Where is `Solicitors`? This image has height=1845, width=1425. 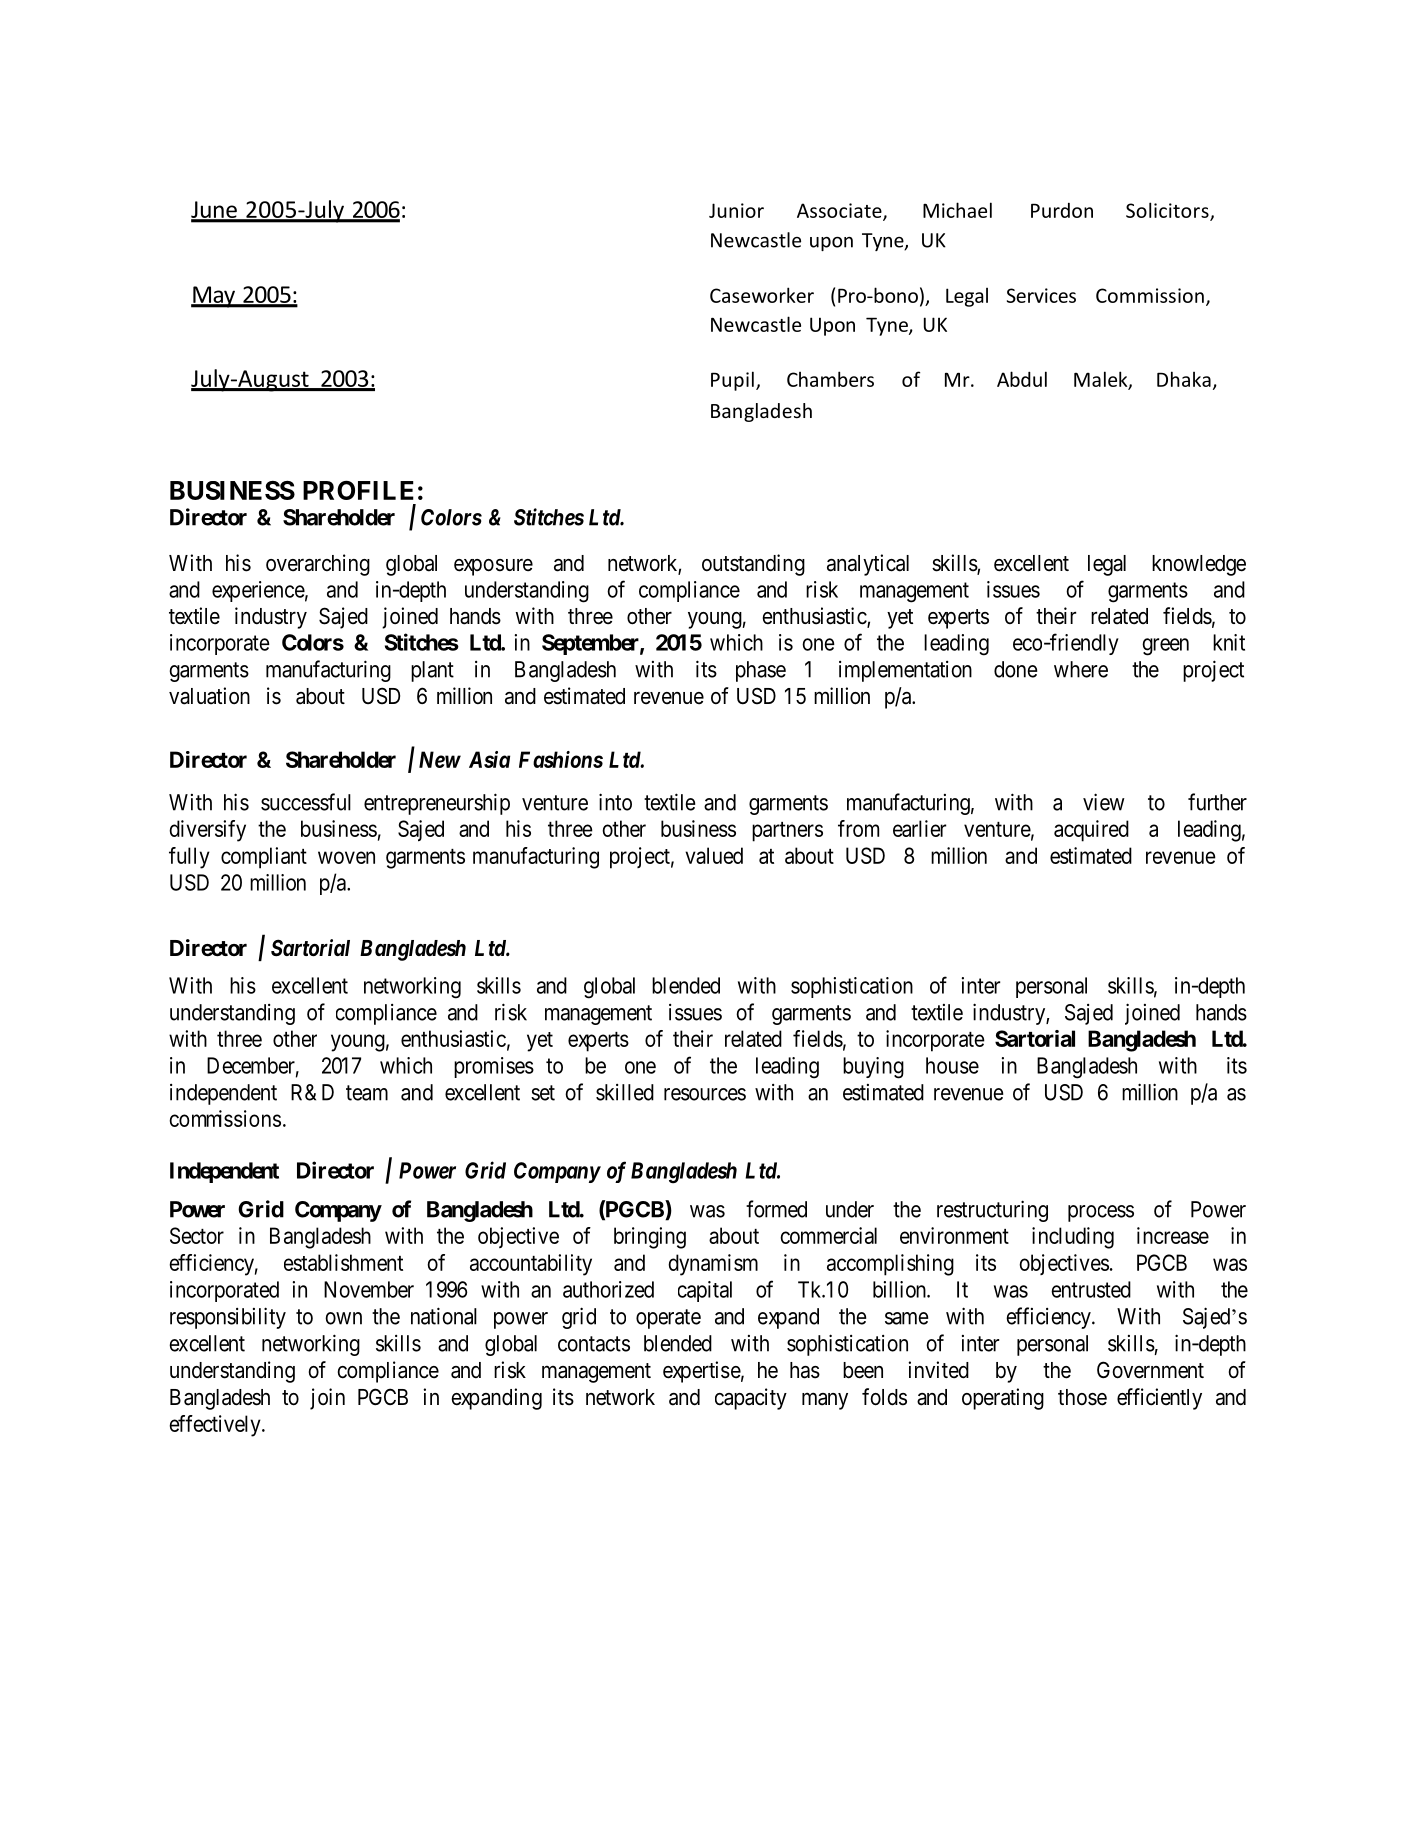 Solicitors is located at coordinates (1168, 211).
